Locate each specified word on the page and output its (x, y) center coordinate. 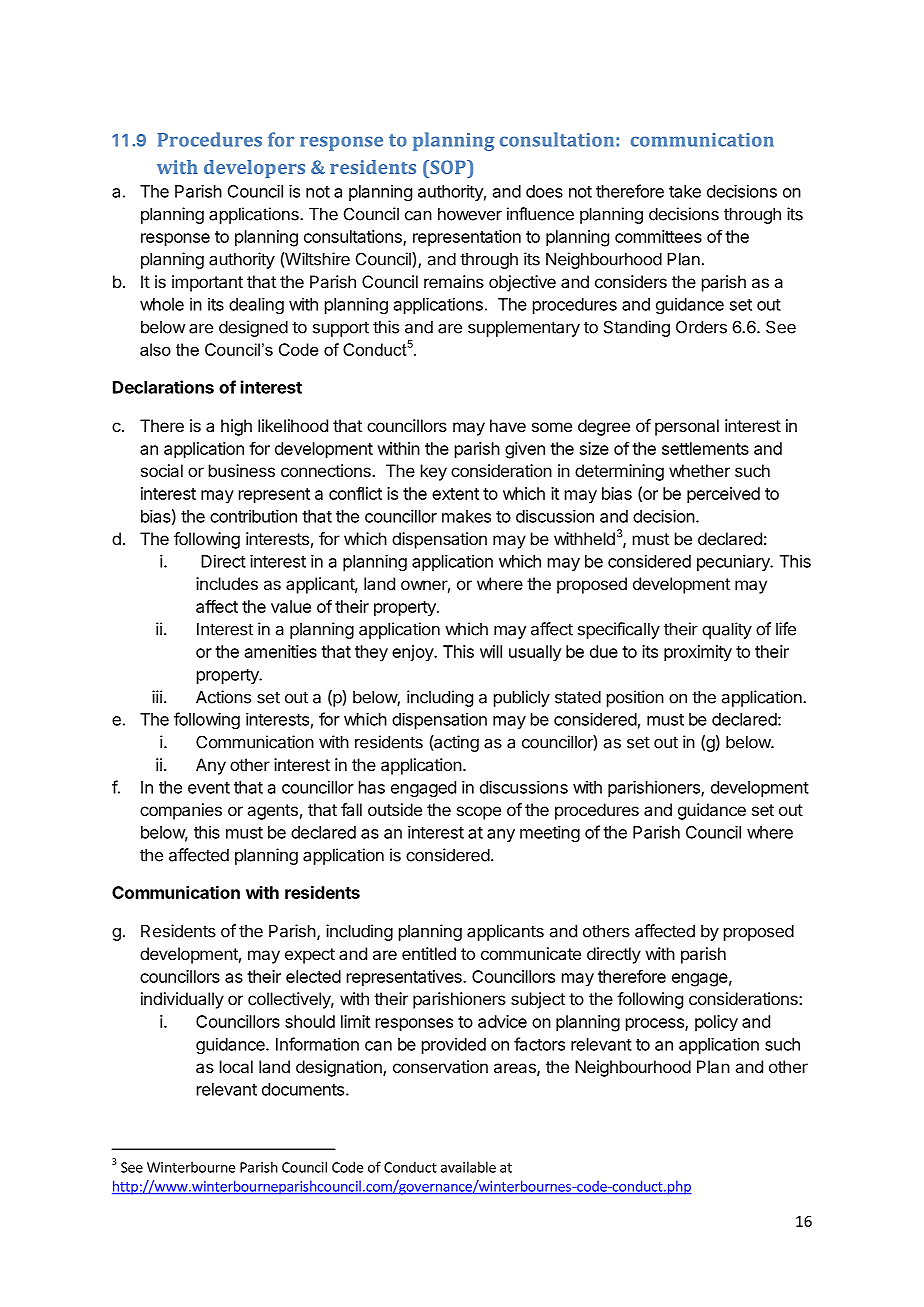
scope (479, 813)
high (236, 427)
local (236, 1066)
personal (687, 427)
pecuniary (734, 562)
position (635, 698)
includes (227, 583)
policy (716, 1023)
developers (254, 169)
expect (310, 956)
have (508, 425)
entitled (429, 953)
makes (466, 516)
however (470, 214)
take (685, 191)
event (209, 788)
